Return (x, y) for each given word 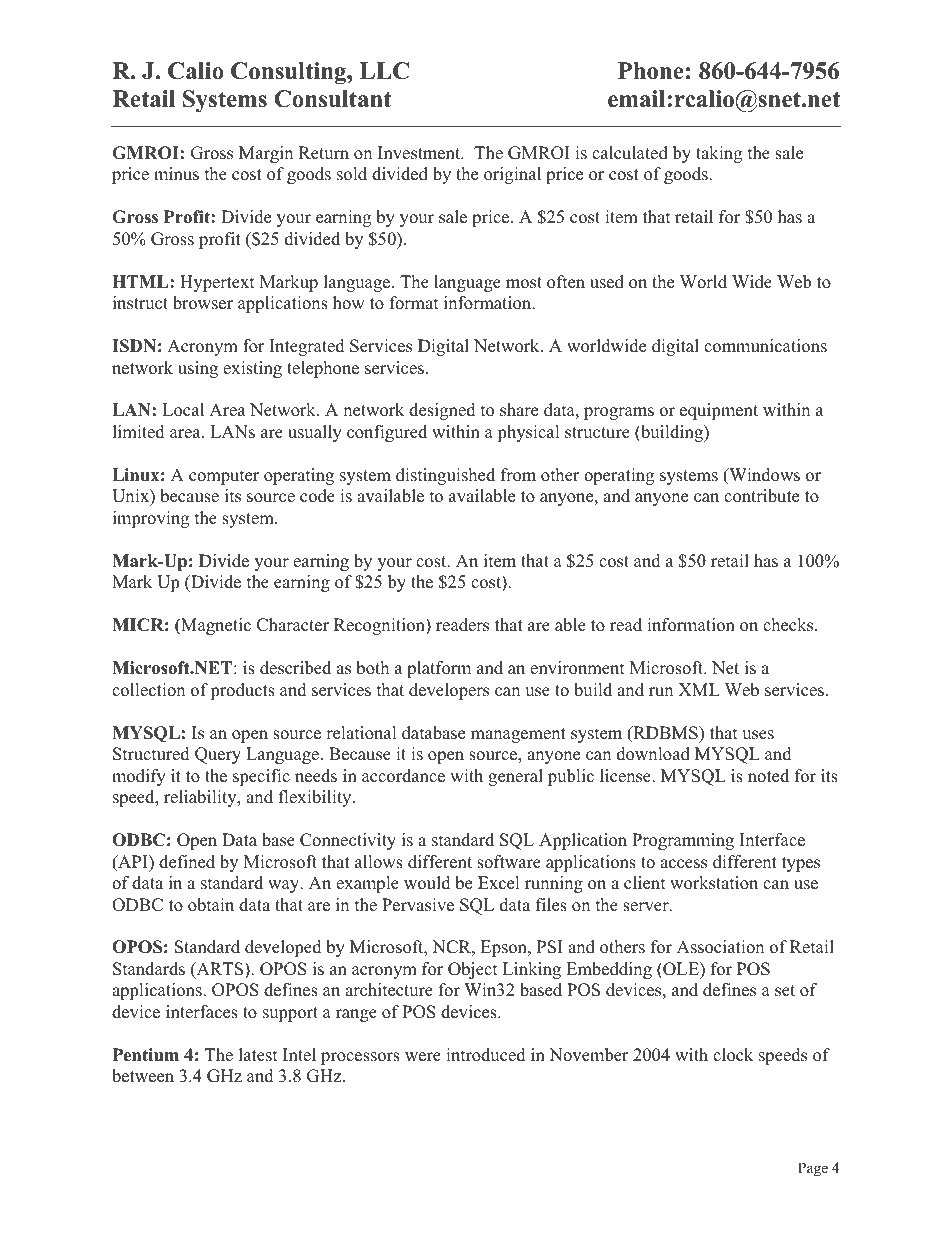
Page (813, 1169)
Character (293, 625)
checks (789, 625)
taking (719, 154)
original (512, 175)
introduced (486, 1055)
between (143, 1076)
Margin (266, 154)
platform (439, 669)
